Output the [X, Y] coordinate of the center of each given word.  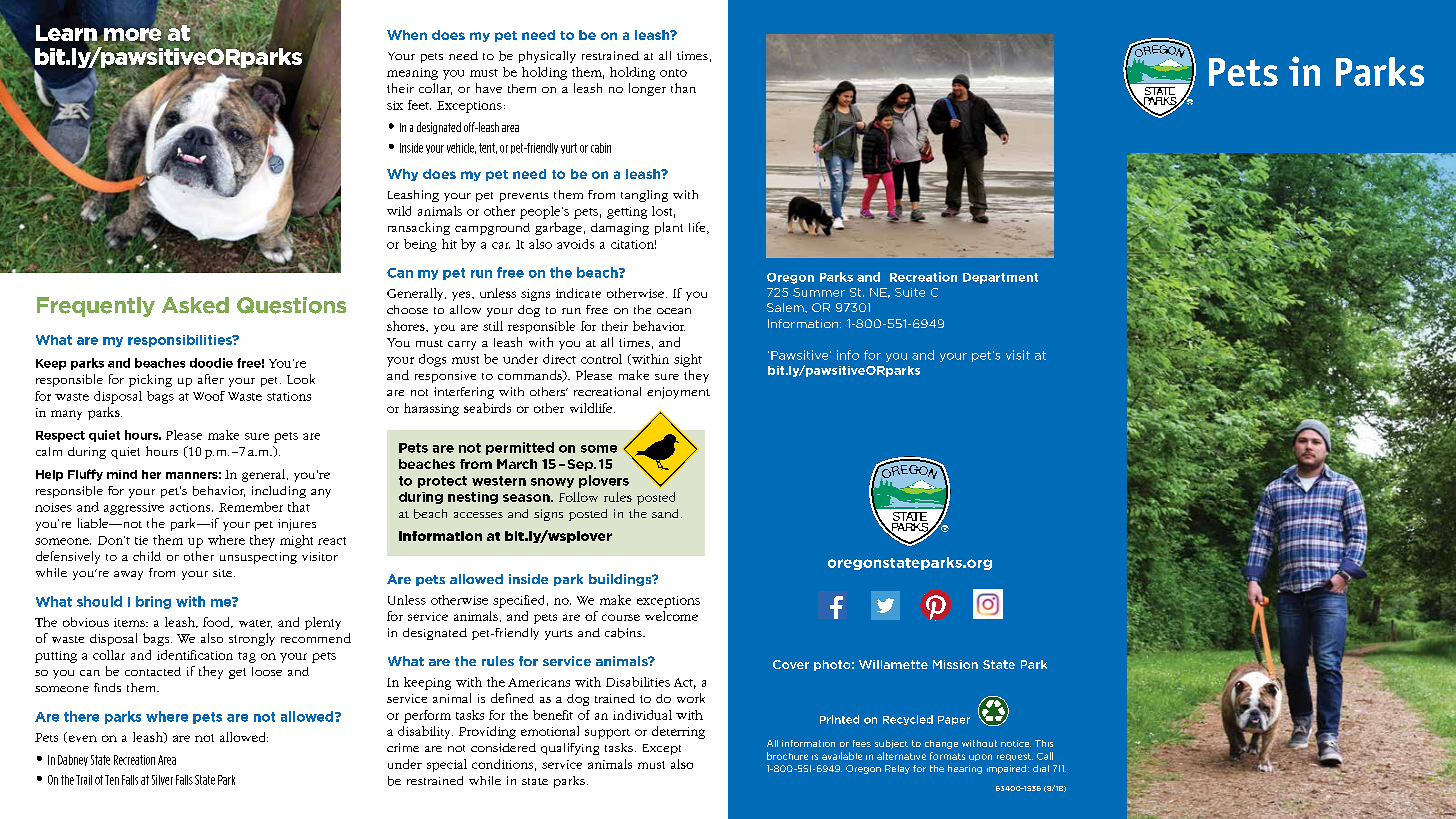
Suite [910, 292]
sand [667, 513]
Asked [195, 305]
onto [673, 73]
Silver [162, 780]
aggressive [134, 509]
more [132, 33]
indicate [578, 293]
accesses [478, 515]
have [489, 88]
